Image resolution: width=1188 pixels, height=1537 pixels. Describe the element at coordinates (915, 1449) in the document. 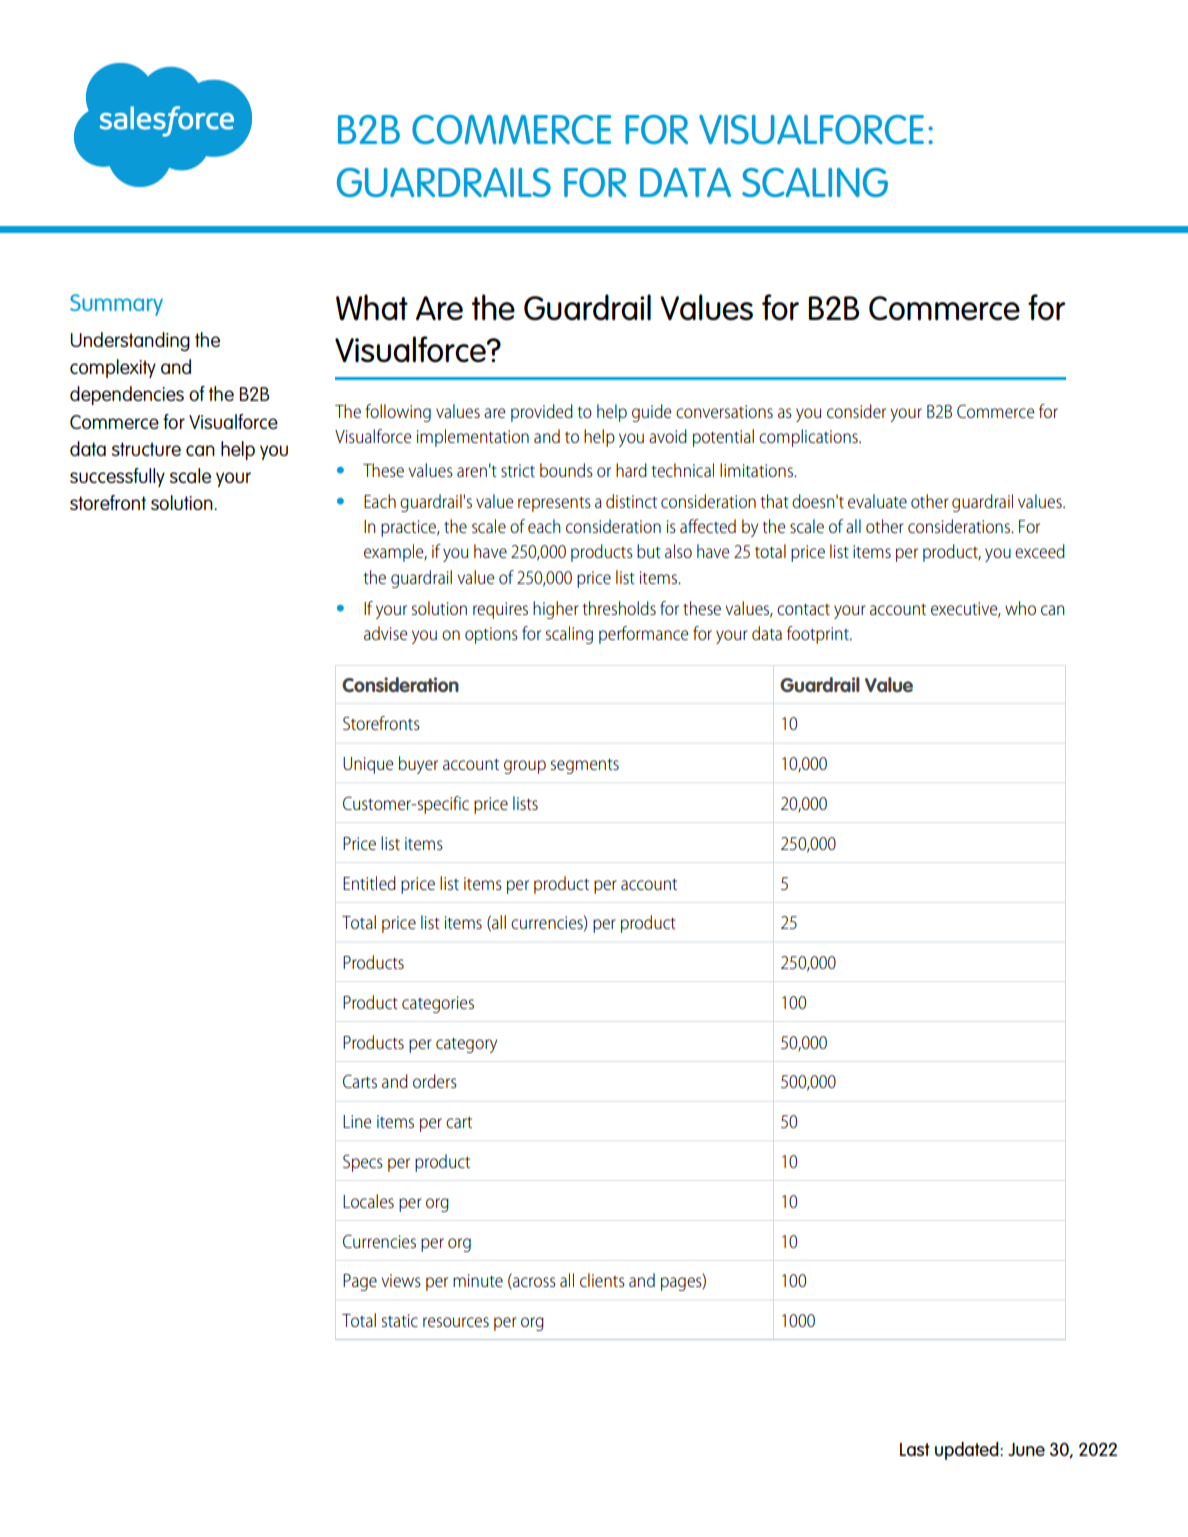

I see `Last` at that location.
